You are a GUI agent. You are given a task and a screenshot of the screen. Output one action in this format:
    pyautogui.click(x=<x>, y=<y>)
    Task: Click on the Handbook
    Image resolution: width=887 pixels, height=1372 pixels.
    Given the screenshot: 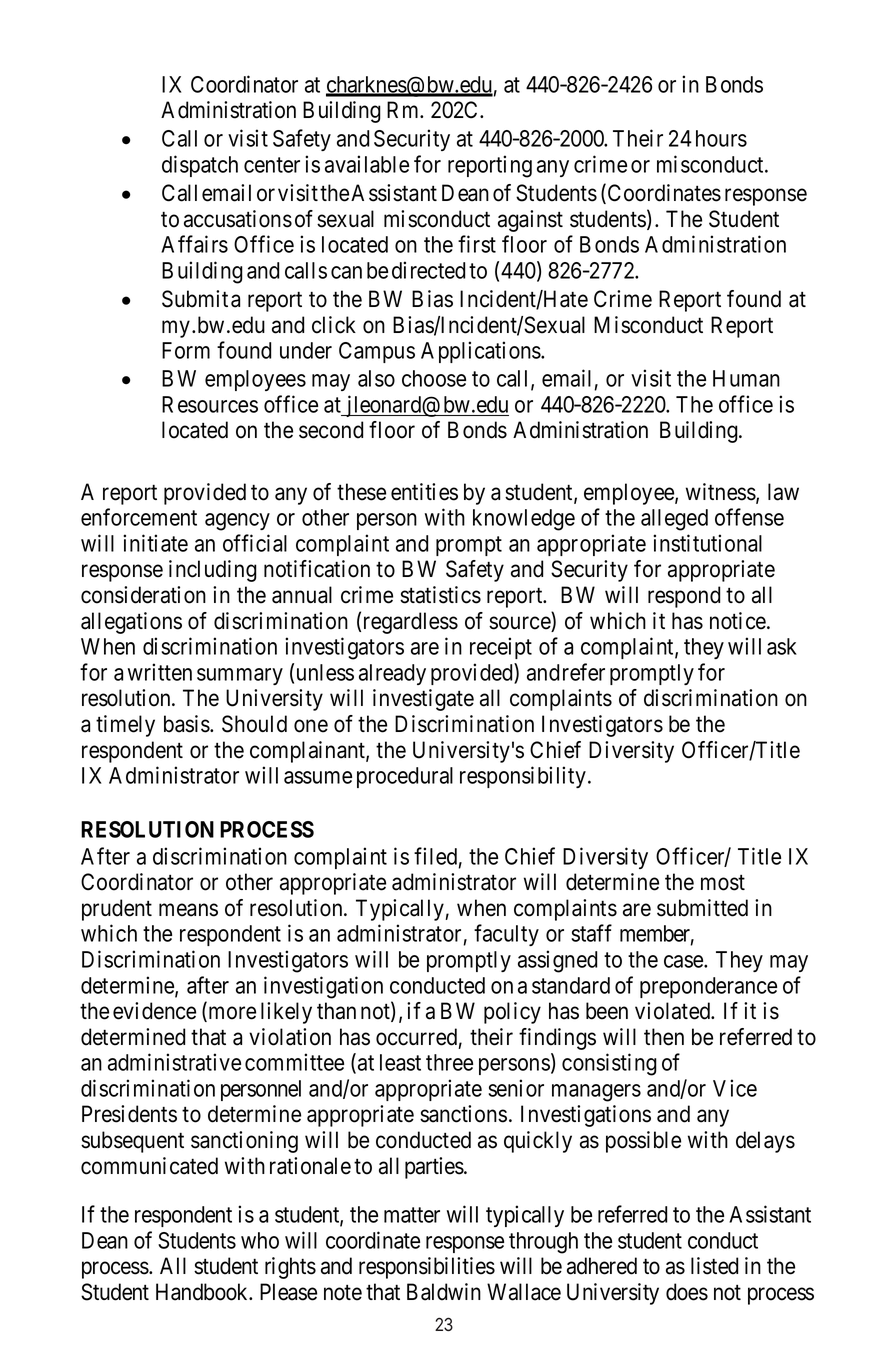 What is the action you would take?
    pyautogui.click(x=203, y=1292)
